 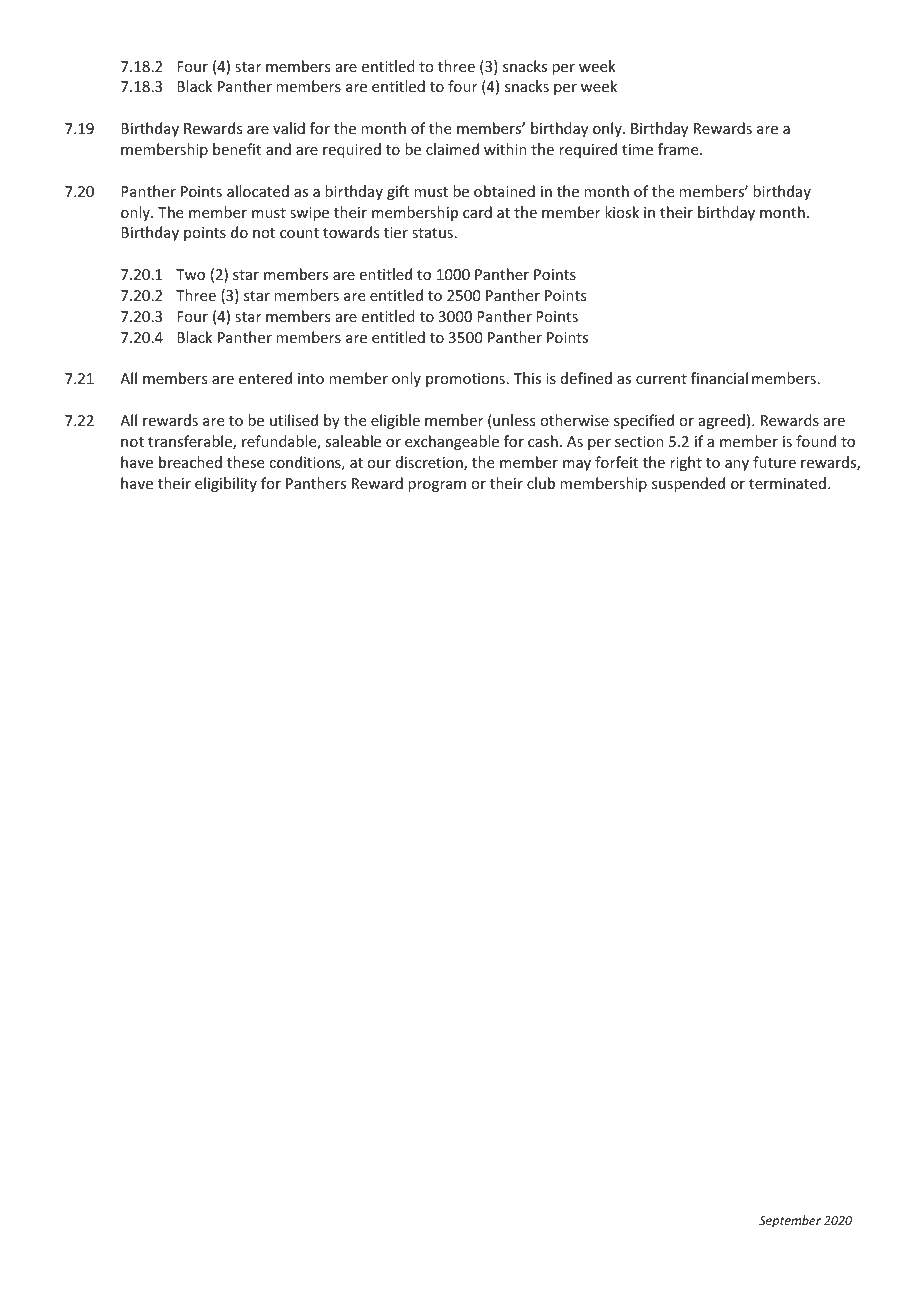 What do you see at coordinates (226, 484) in the image?
I see `eligibility` at bounding box center [226, 484].
